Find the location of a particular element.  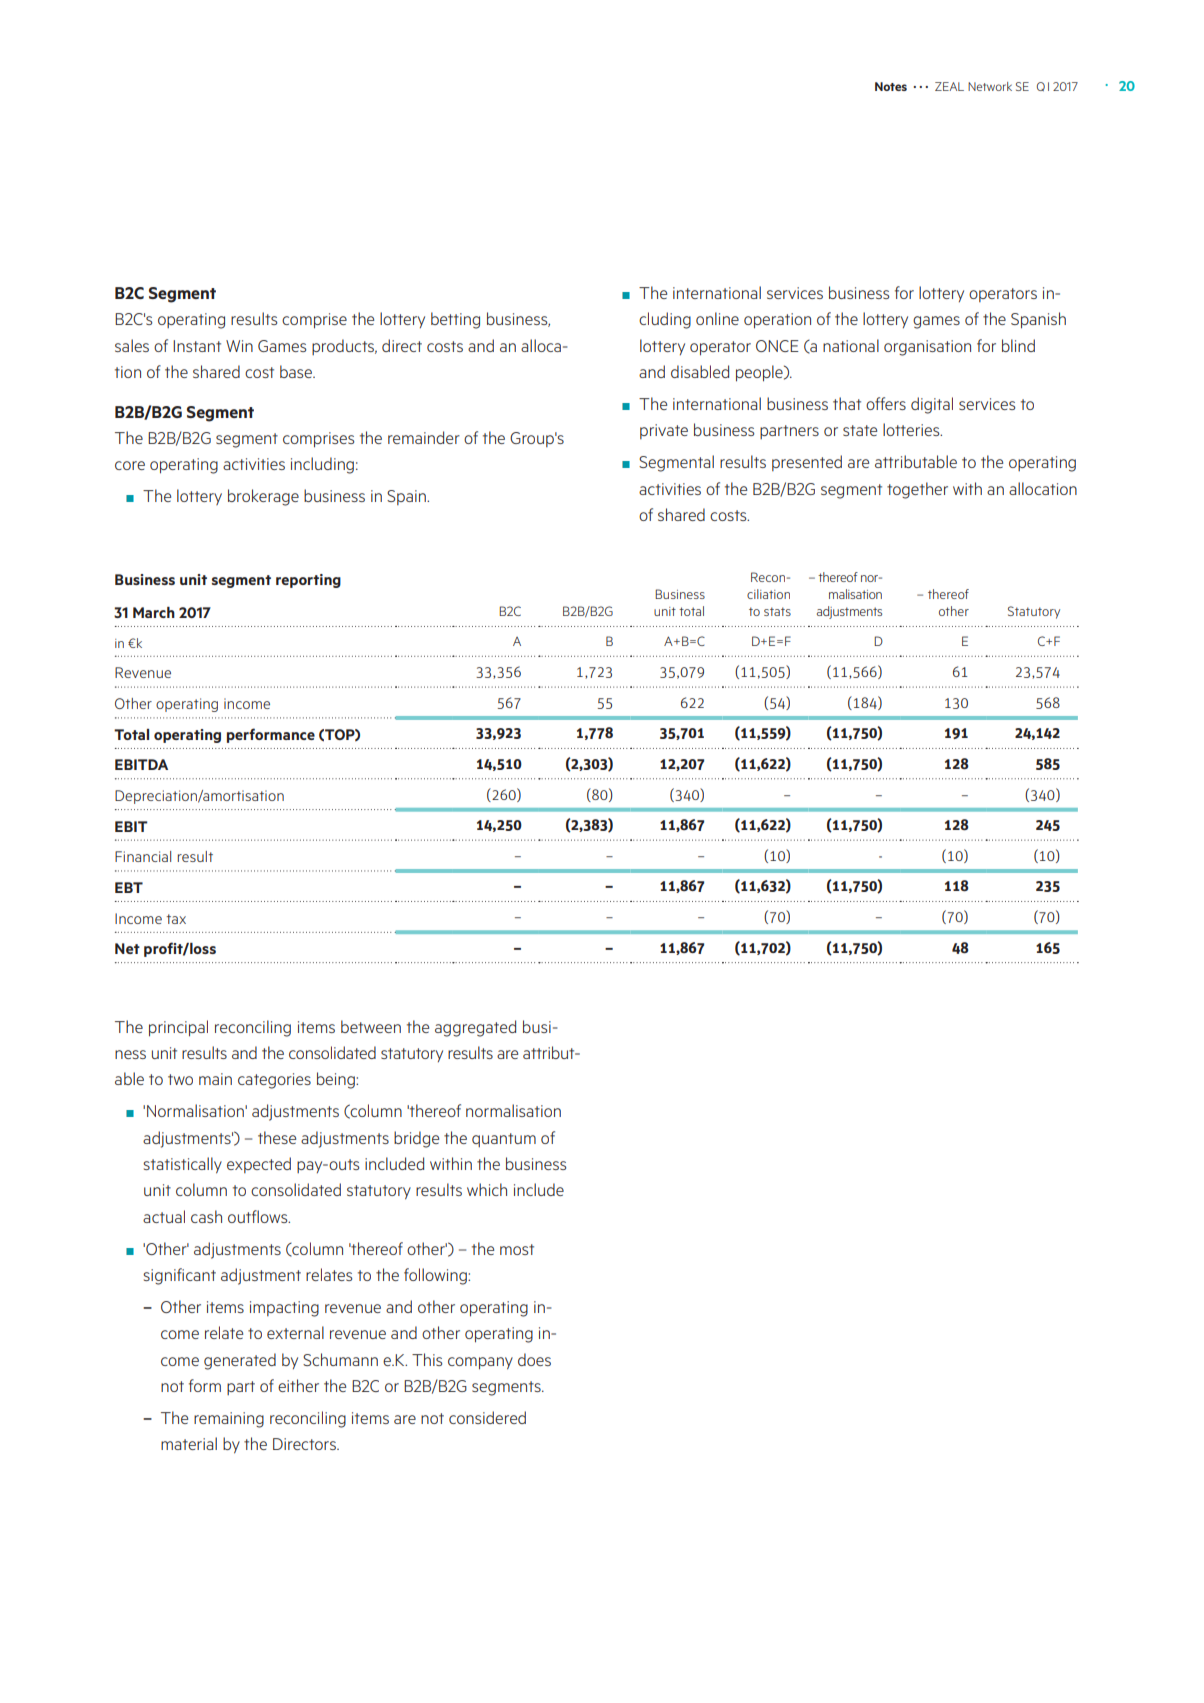

together is located at coordinates (917, 490).
